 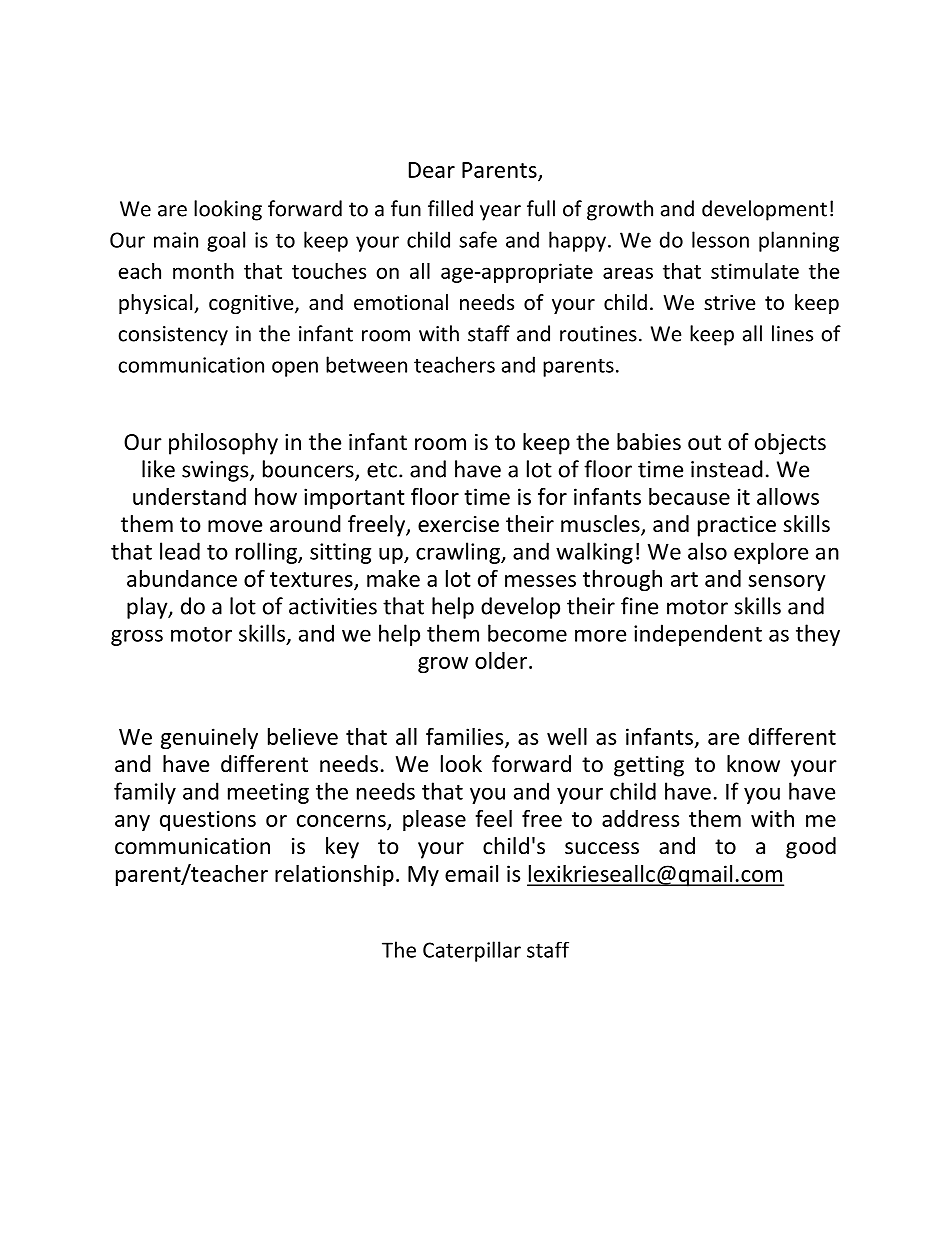 What do you see at coordinates (334, 875) in the screenshot?
I see `relationship` at bounding box center [334, 875].
